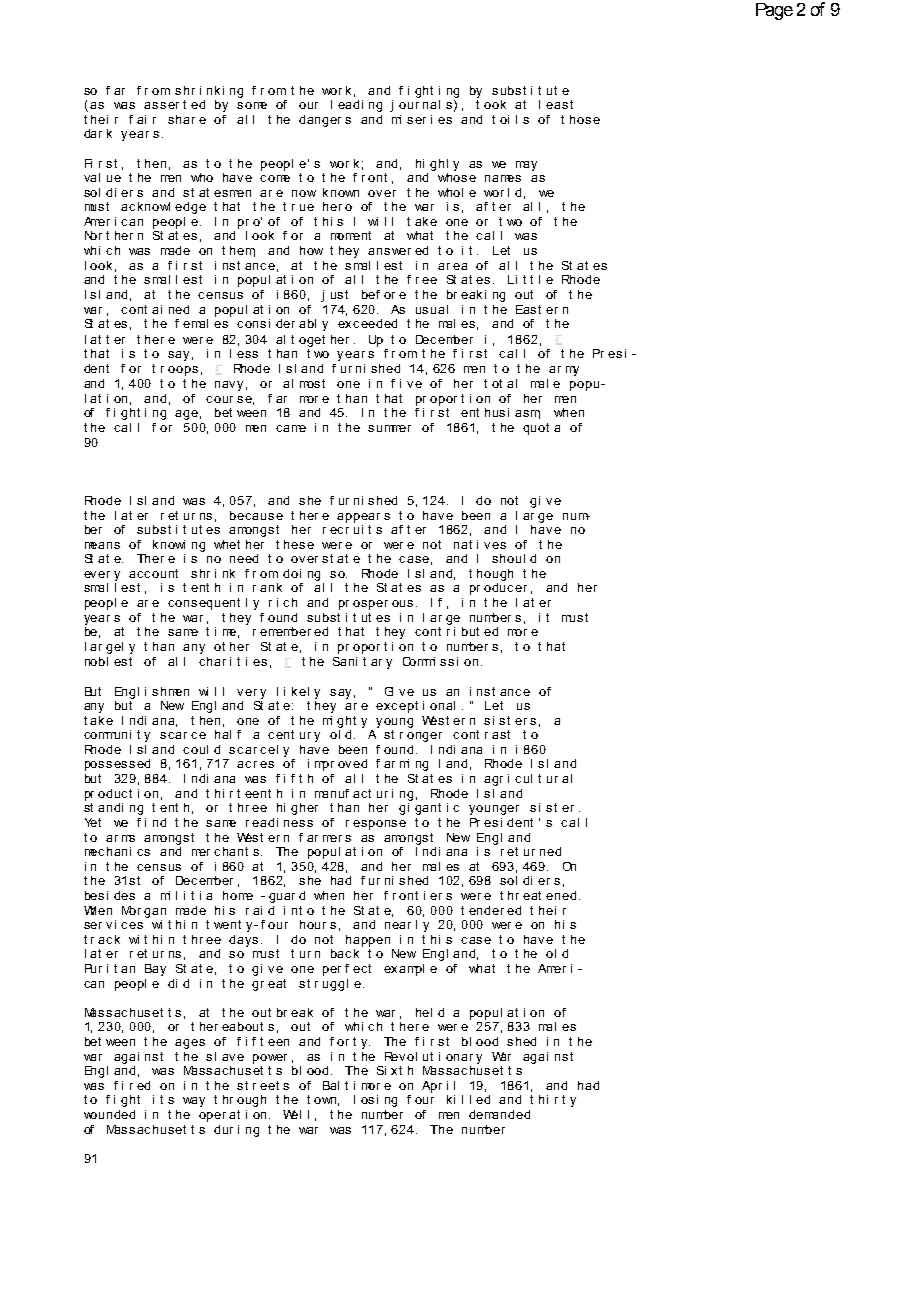 Image resolution: width=924 pixels, height=1308 pixels. What do you see at coordinates (181, 119) in the image?
I see `shar` at bounding box center [181, 119].
